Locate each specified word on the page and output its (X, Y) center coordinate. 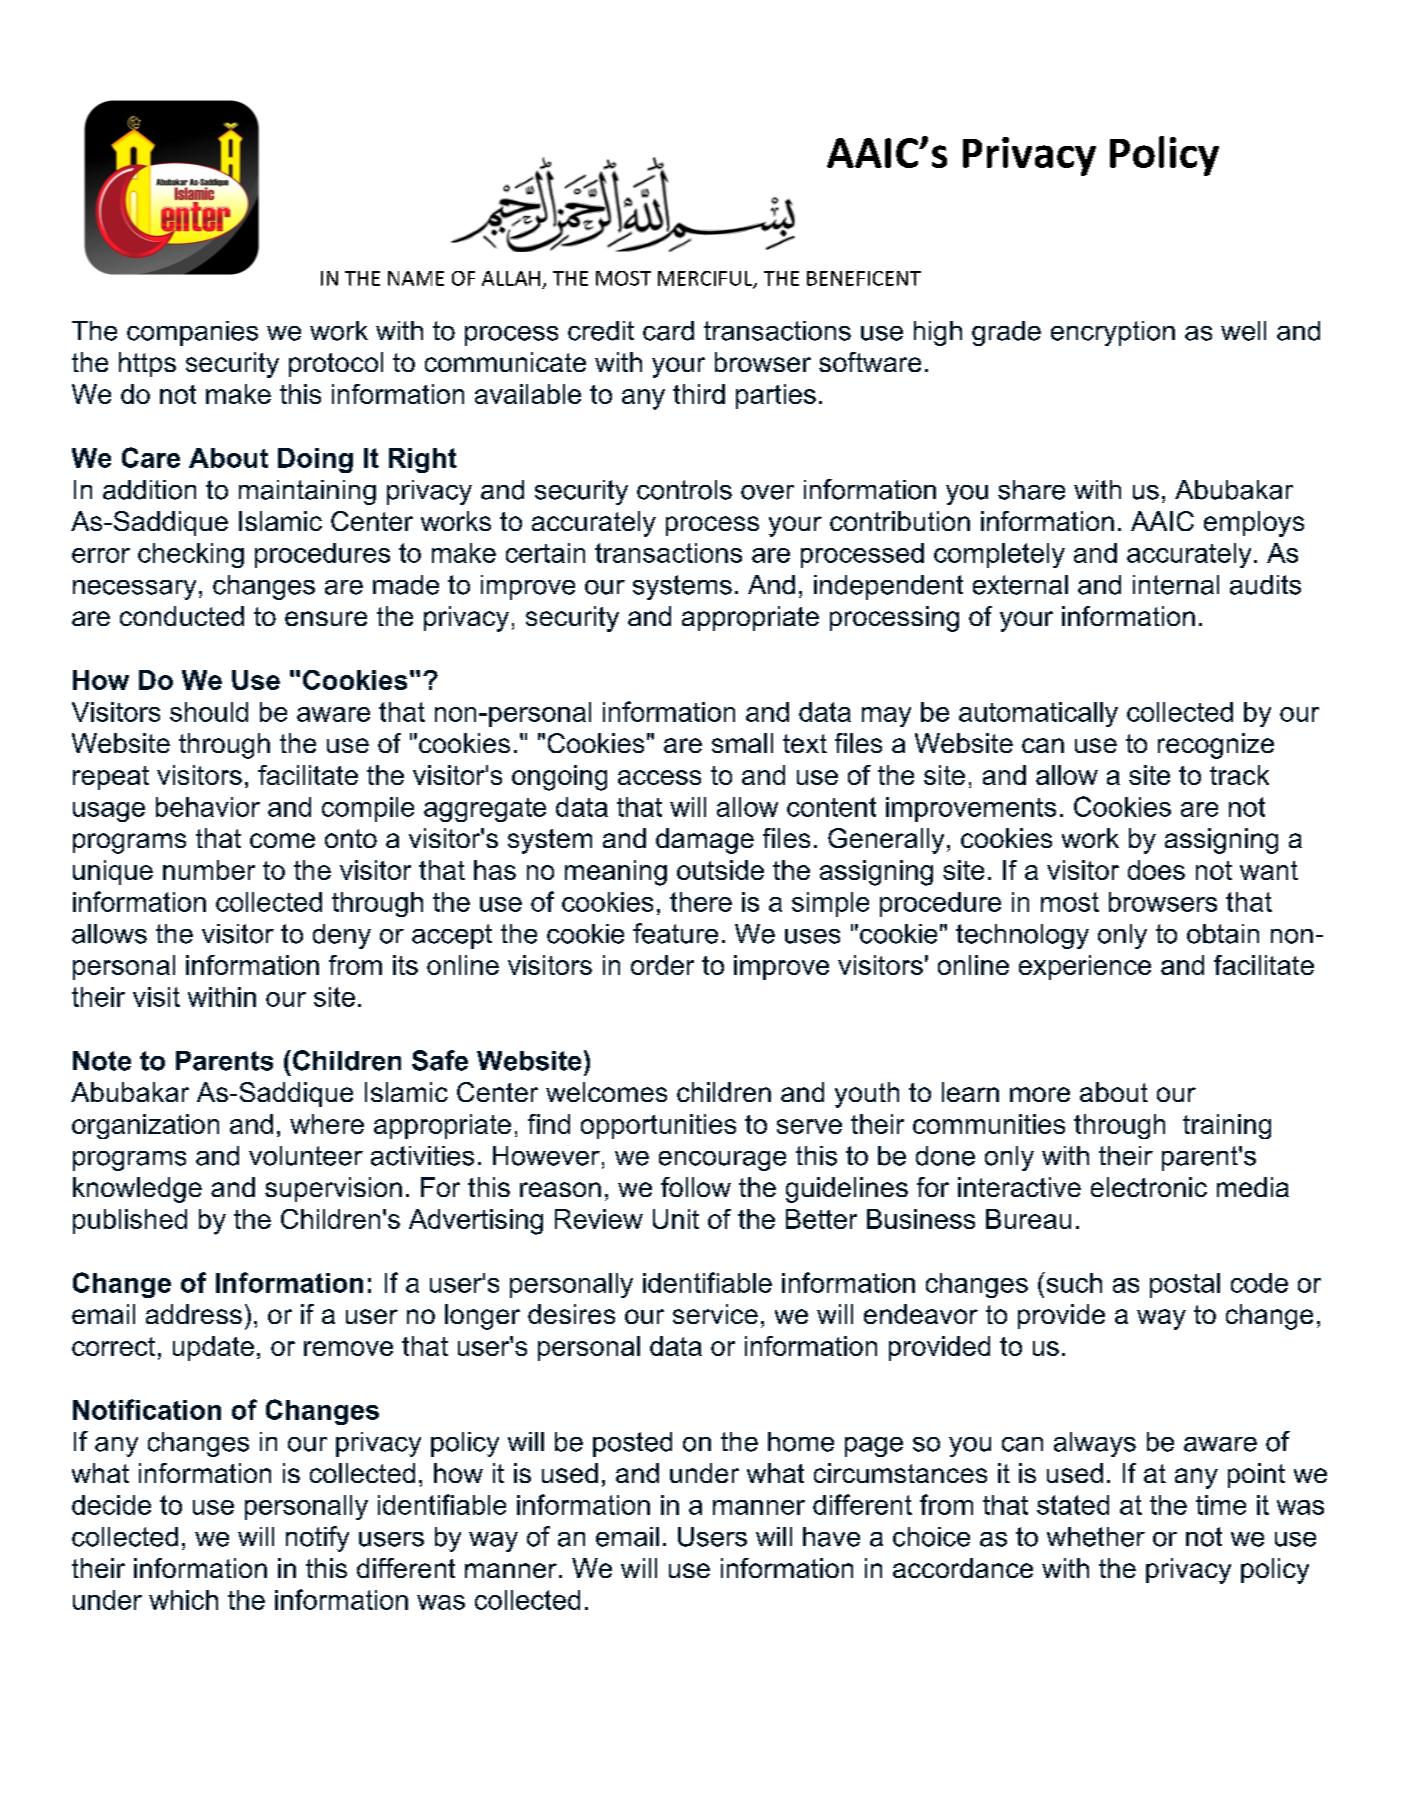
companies (192, 333)
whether (1096, 1537)
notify (317, 1539)
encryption (1113, 333)
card (668, 331)
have (831, 1537)
